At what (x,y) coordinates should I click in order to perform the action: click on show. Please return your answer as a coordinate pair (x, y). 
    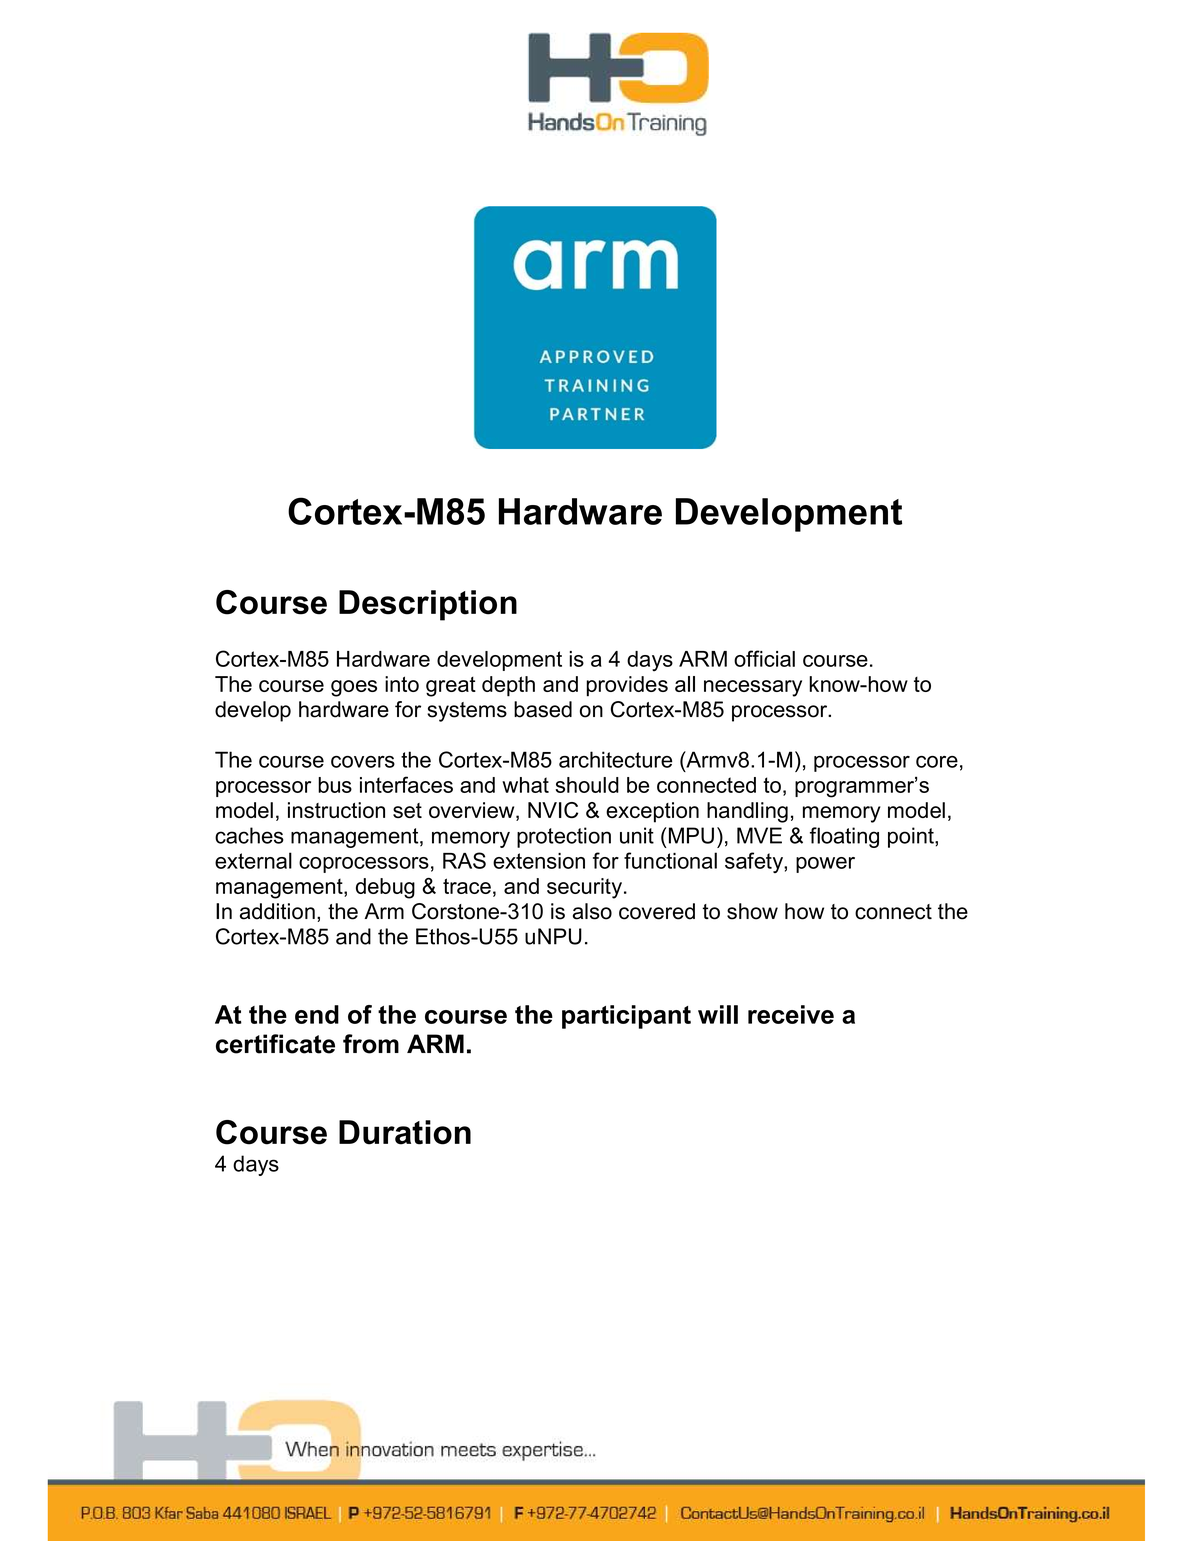
    Looking at the image, I should click on (752, 911).
